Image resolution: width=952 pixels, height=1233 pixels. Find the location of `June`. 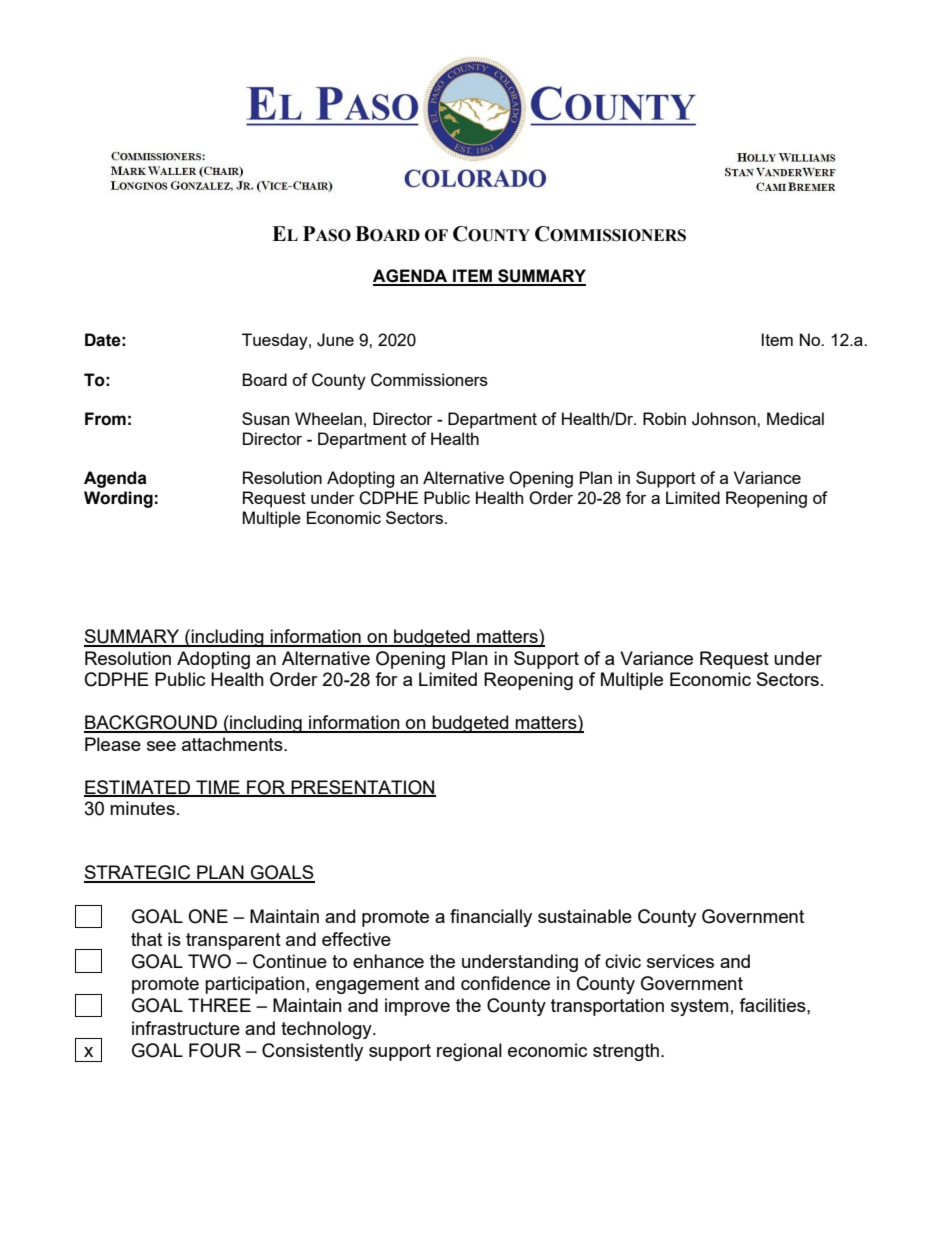

June is located at coordinates (335, 340).
